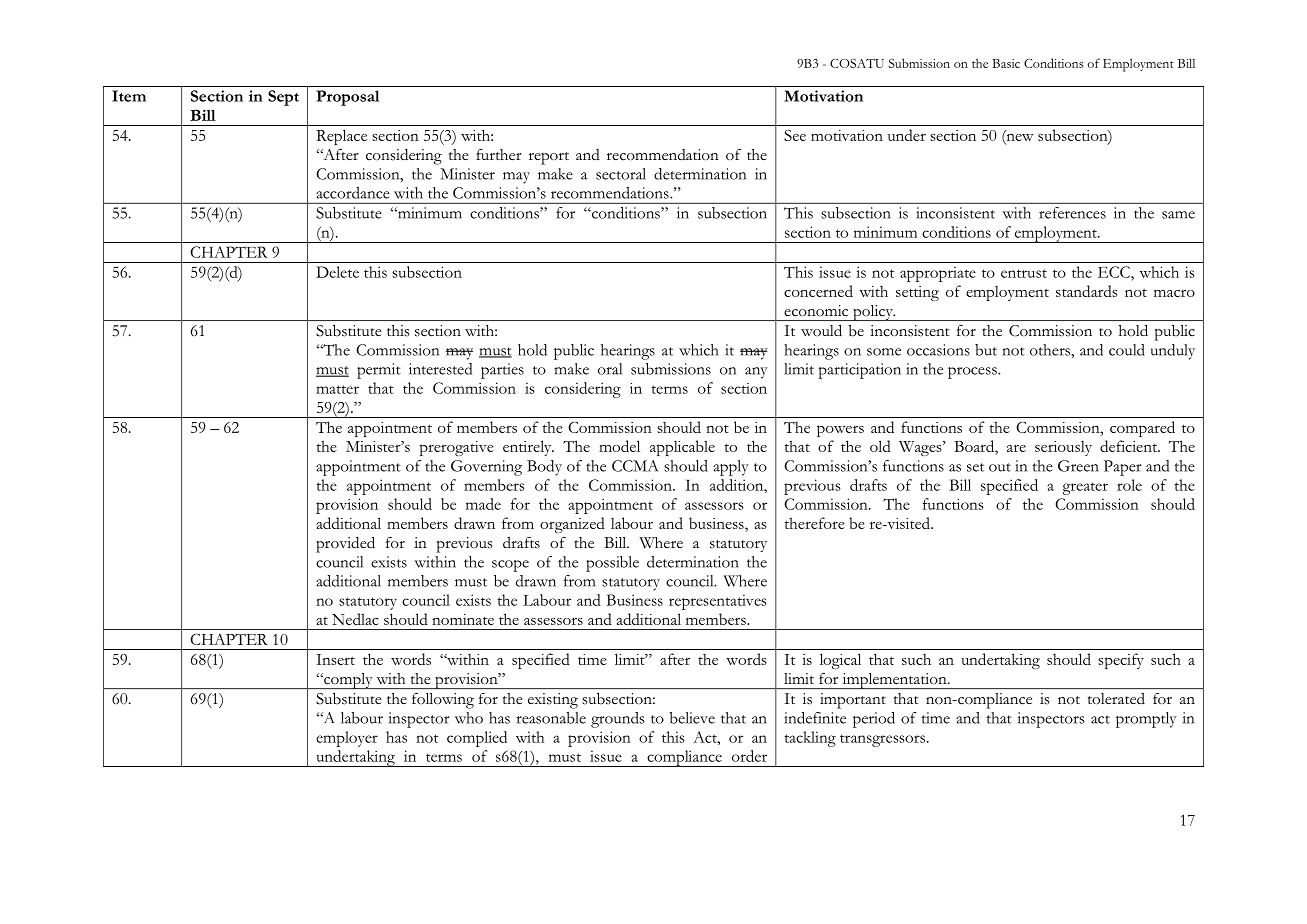  What do you see at coordinates (353, 193) in the page?
I see `accordance` at bounding box center [353, 193].
